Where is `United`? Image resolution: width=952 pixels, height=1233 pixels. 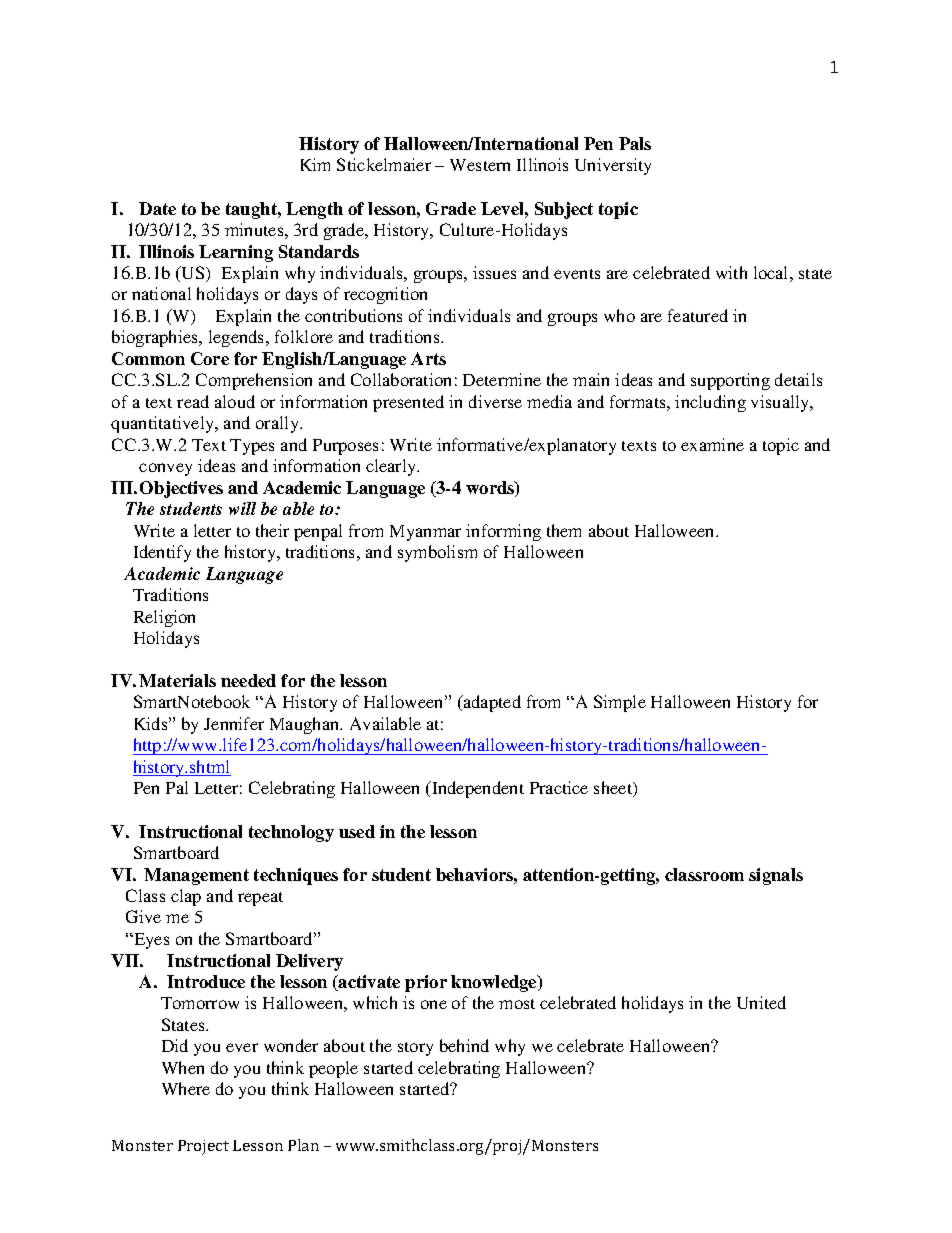 United is located at coordinates (761, 1002).
